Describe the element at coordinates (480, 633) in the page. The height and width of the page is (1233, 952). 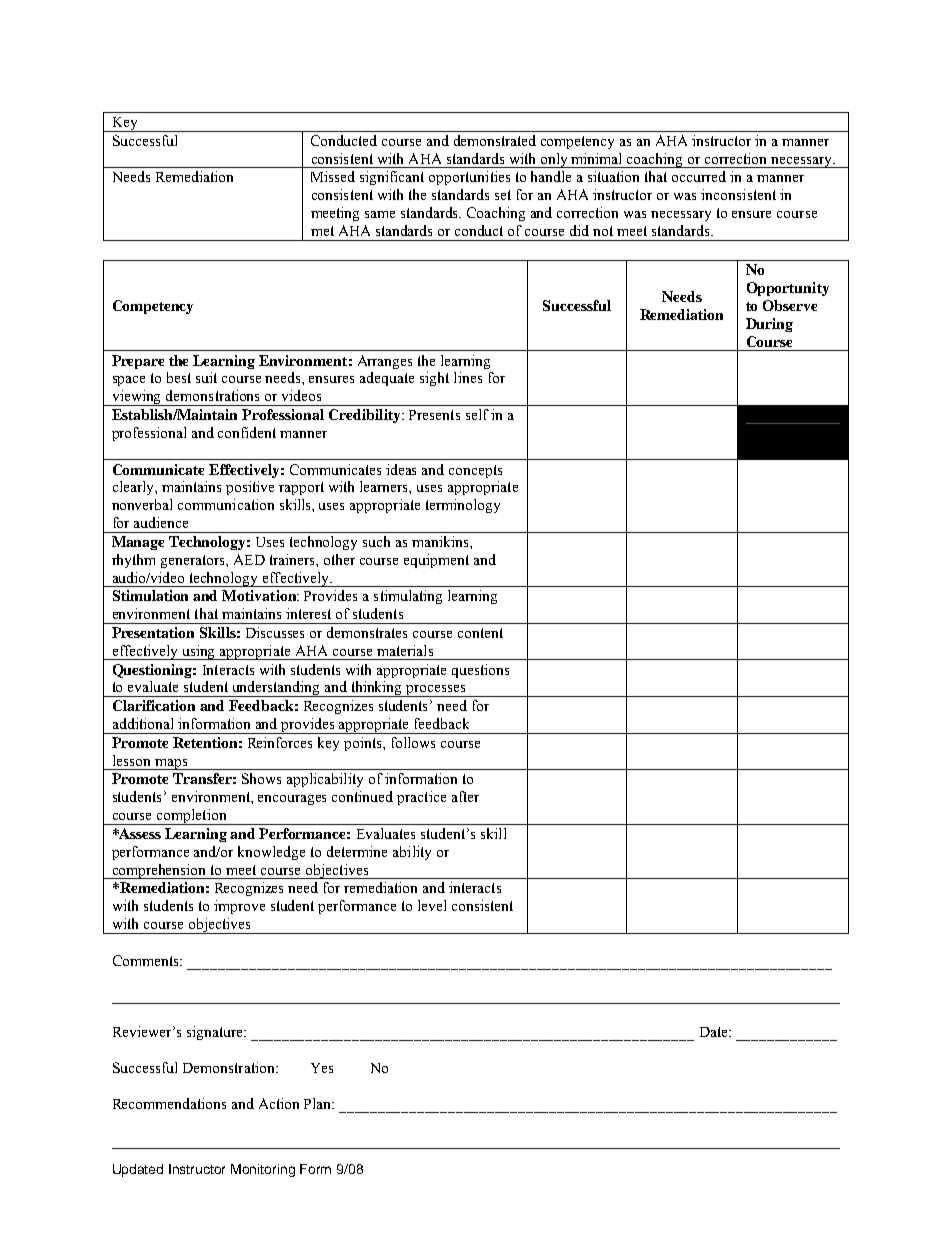
I see `content` at that location.
